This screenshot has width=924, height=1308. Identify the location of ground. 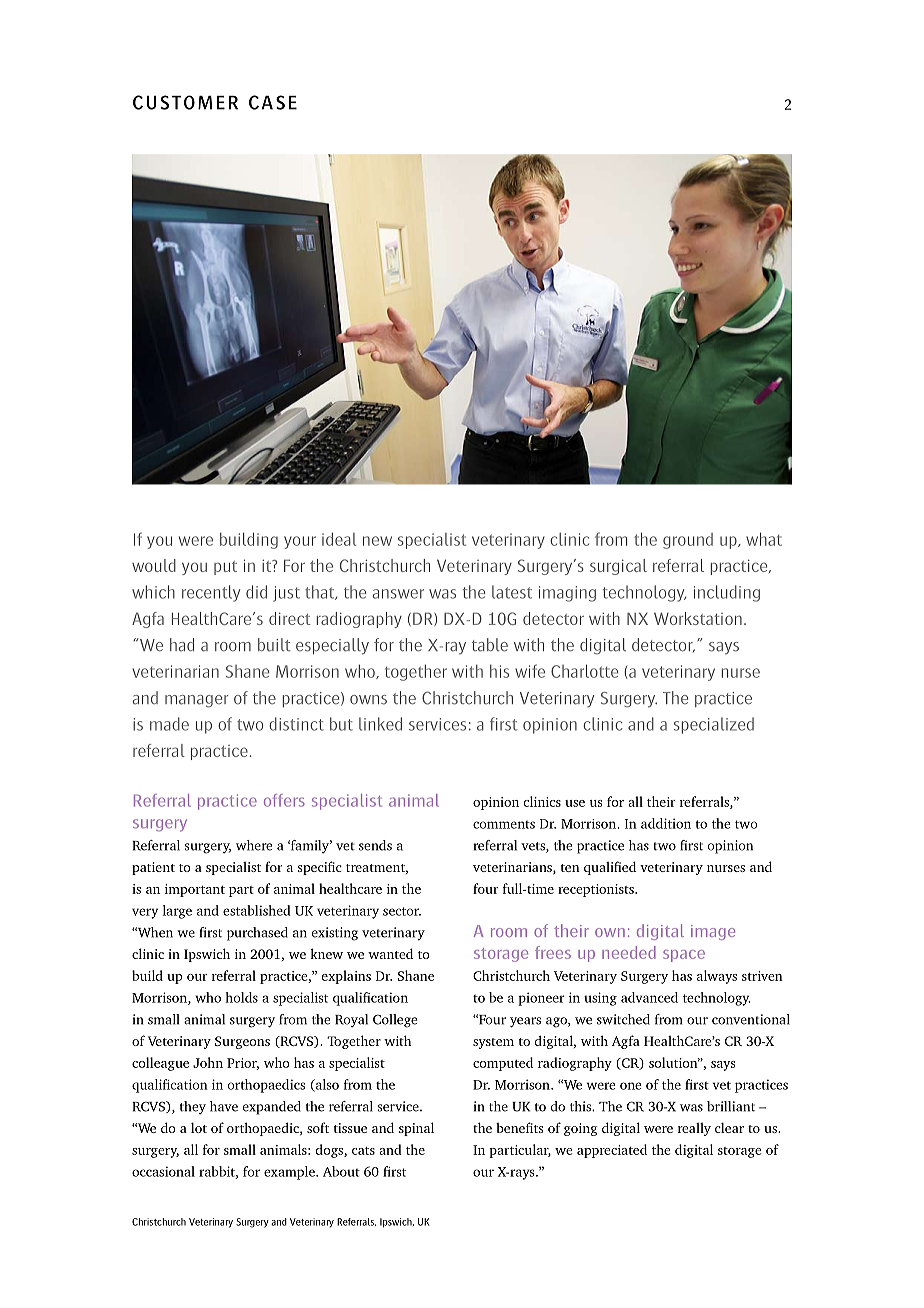
(688, 541).
